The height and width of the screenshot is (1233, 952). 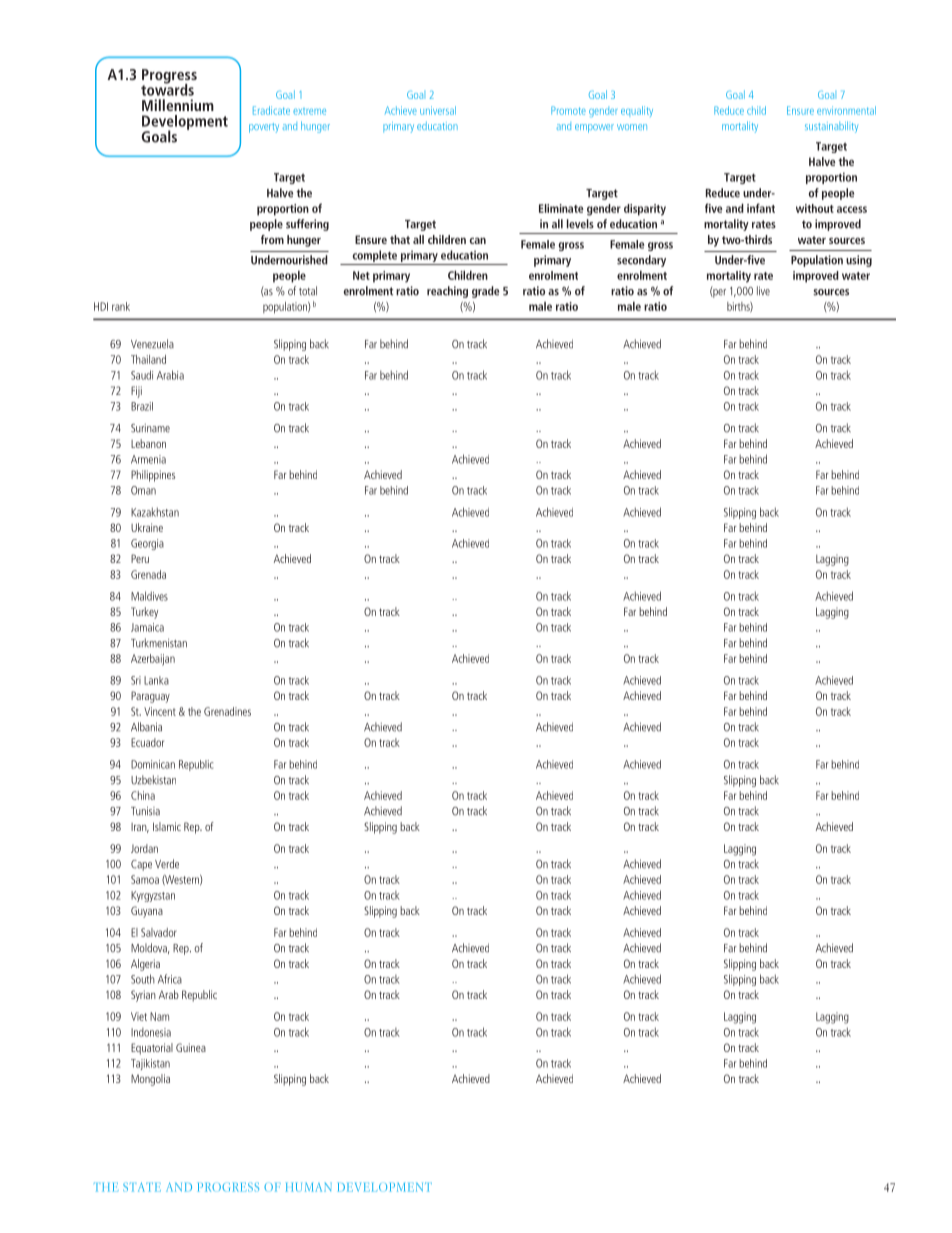 I want to click on HUMAN, so click(x=309, y=1187).
